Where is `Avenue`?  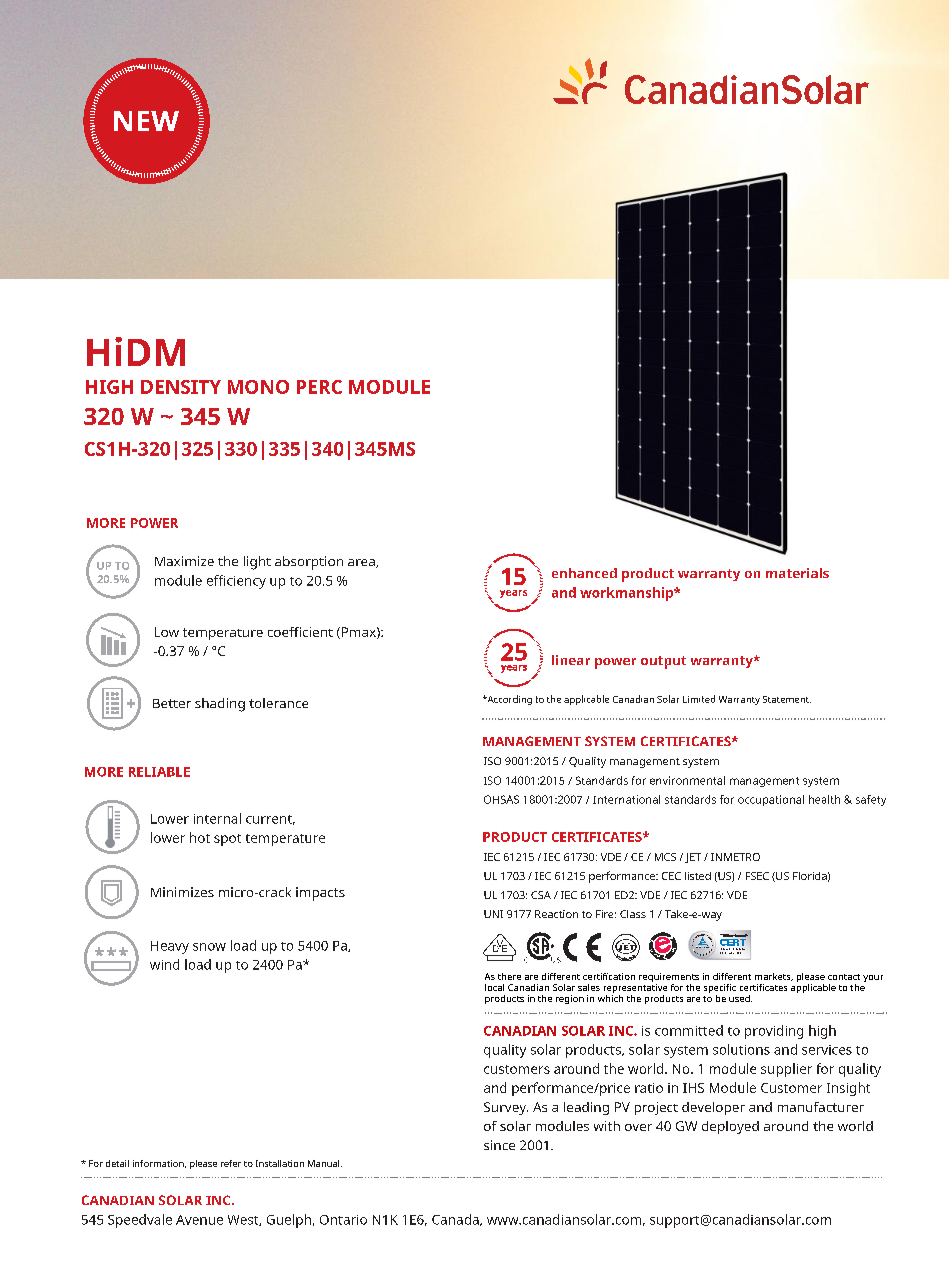 Avenue is located at coordinates (199, 1220).
